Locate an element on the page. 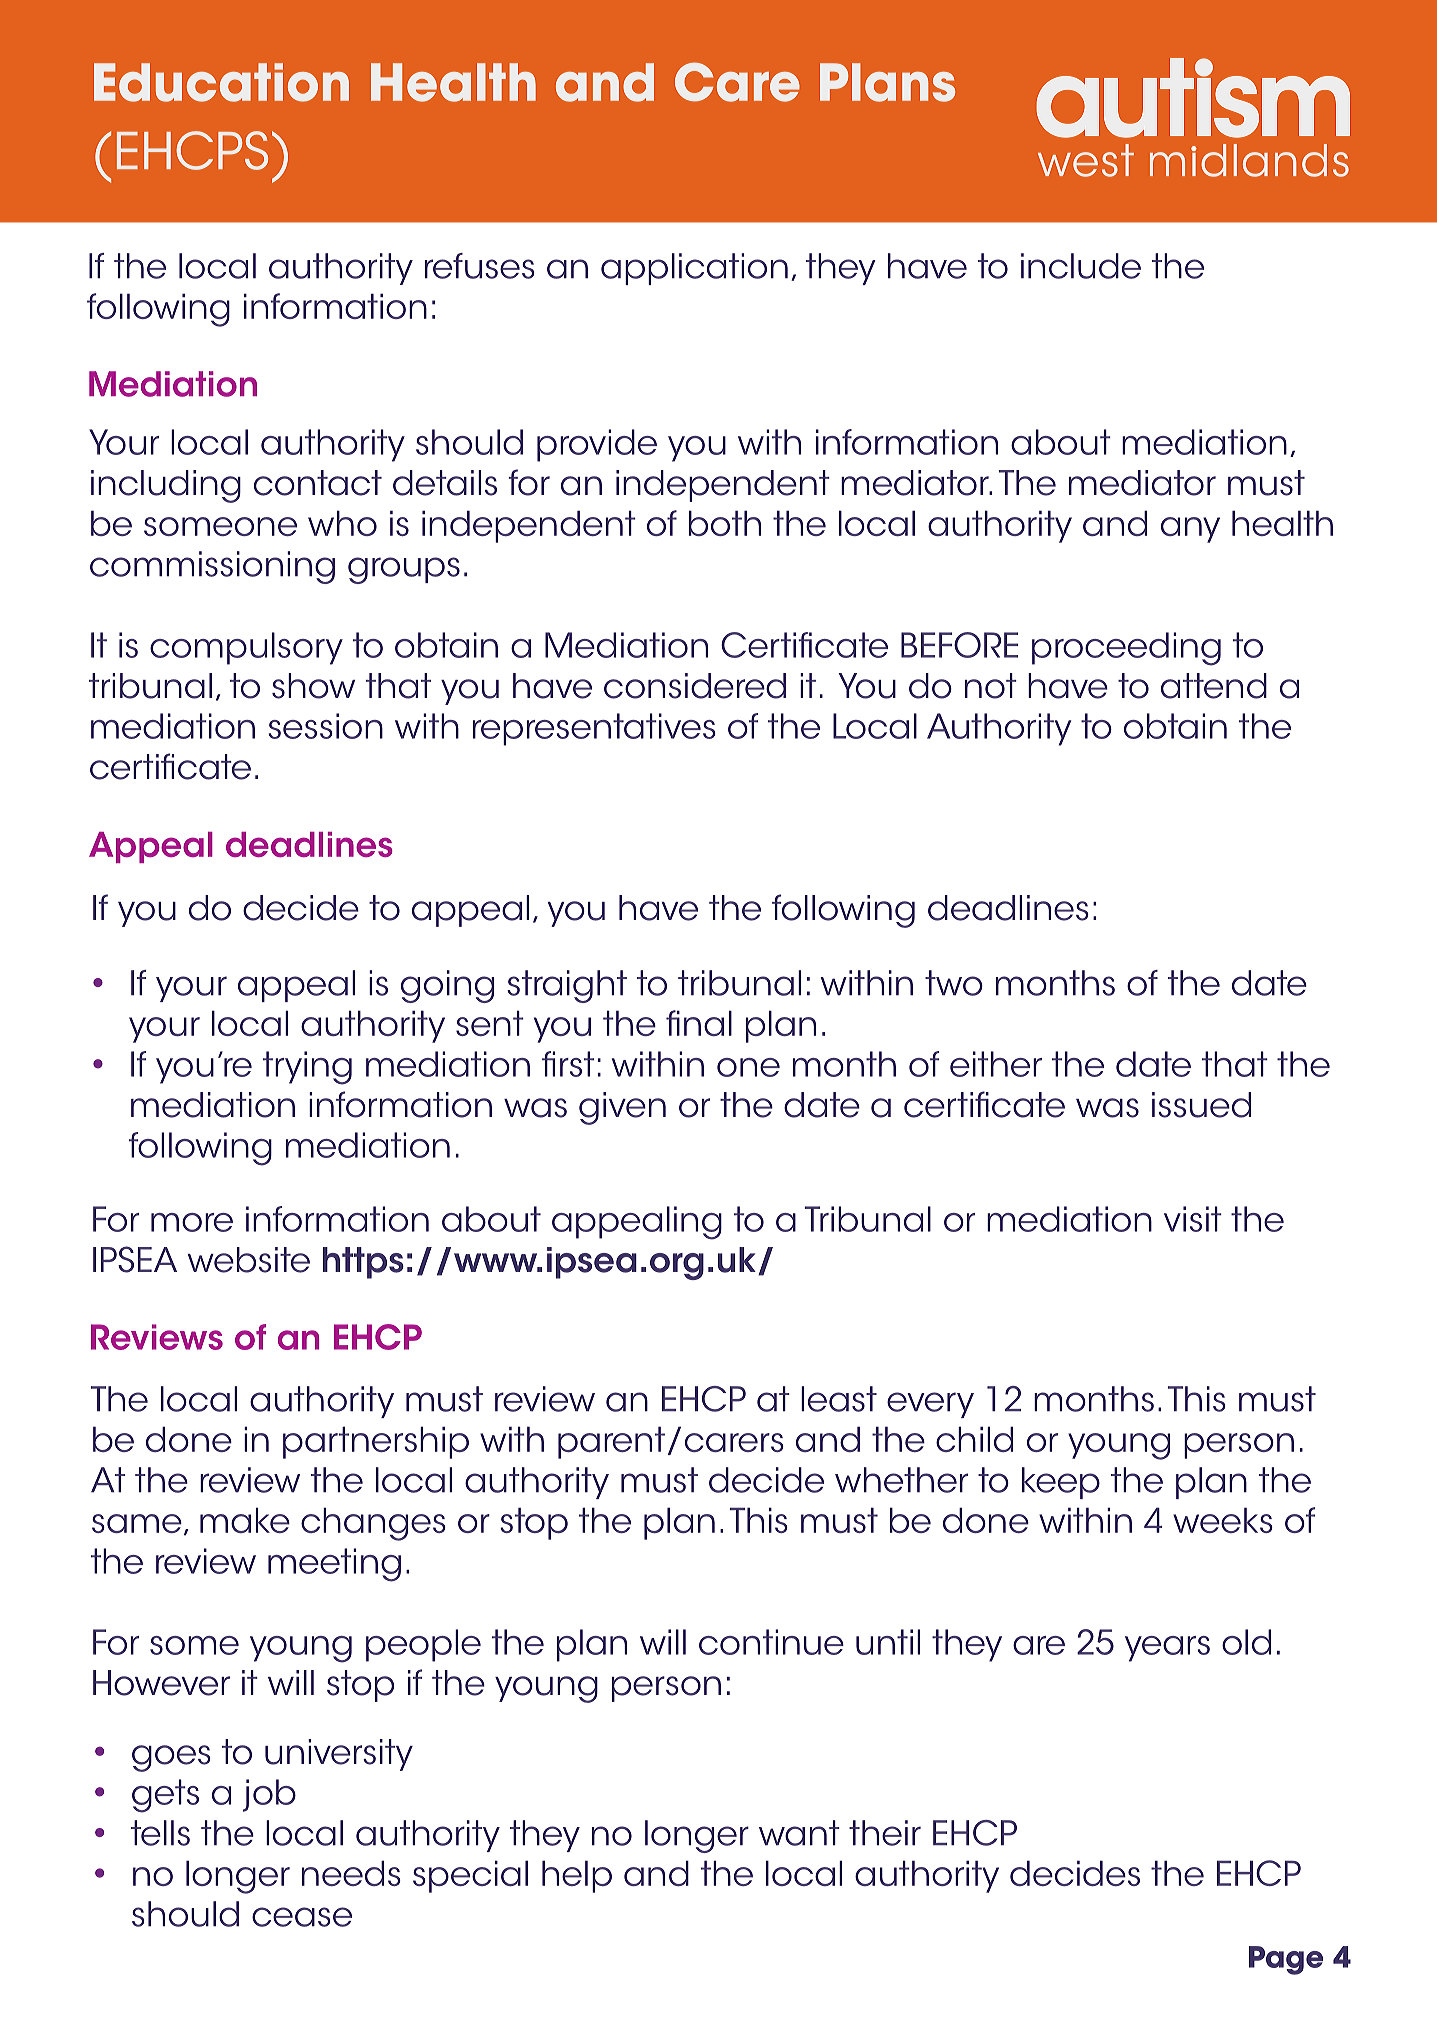  include is located at coordinates (1081, 266).
